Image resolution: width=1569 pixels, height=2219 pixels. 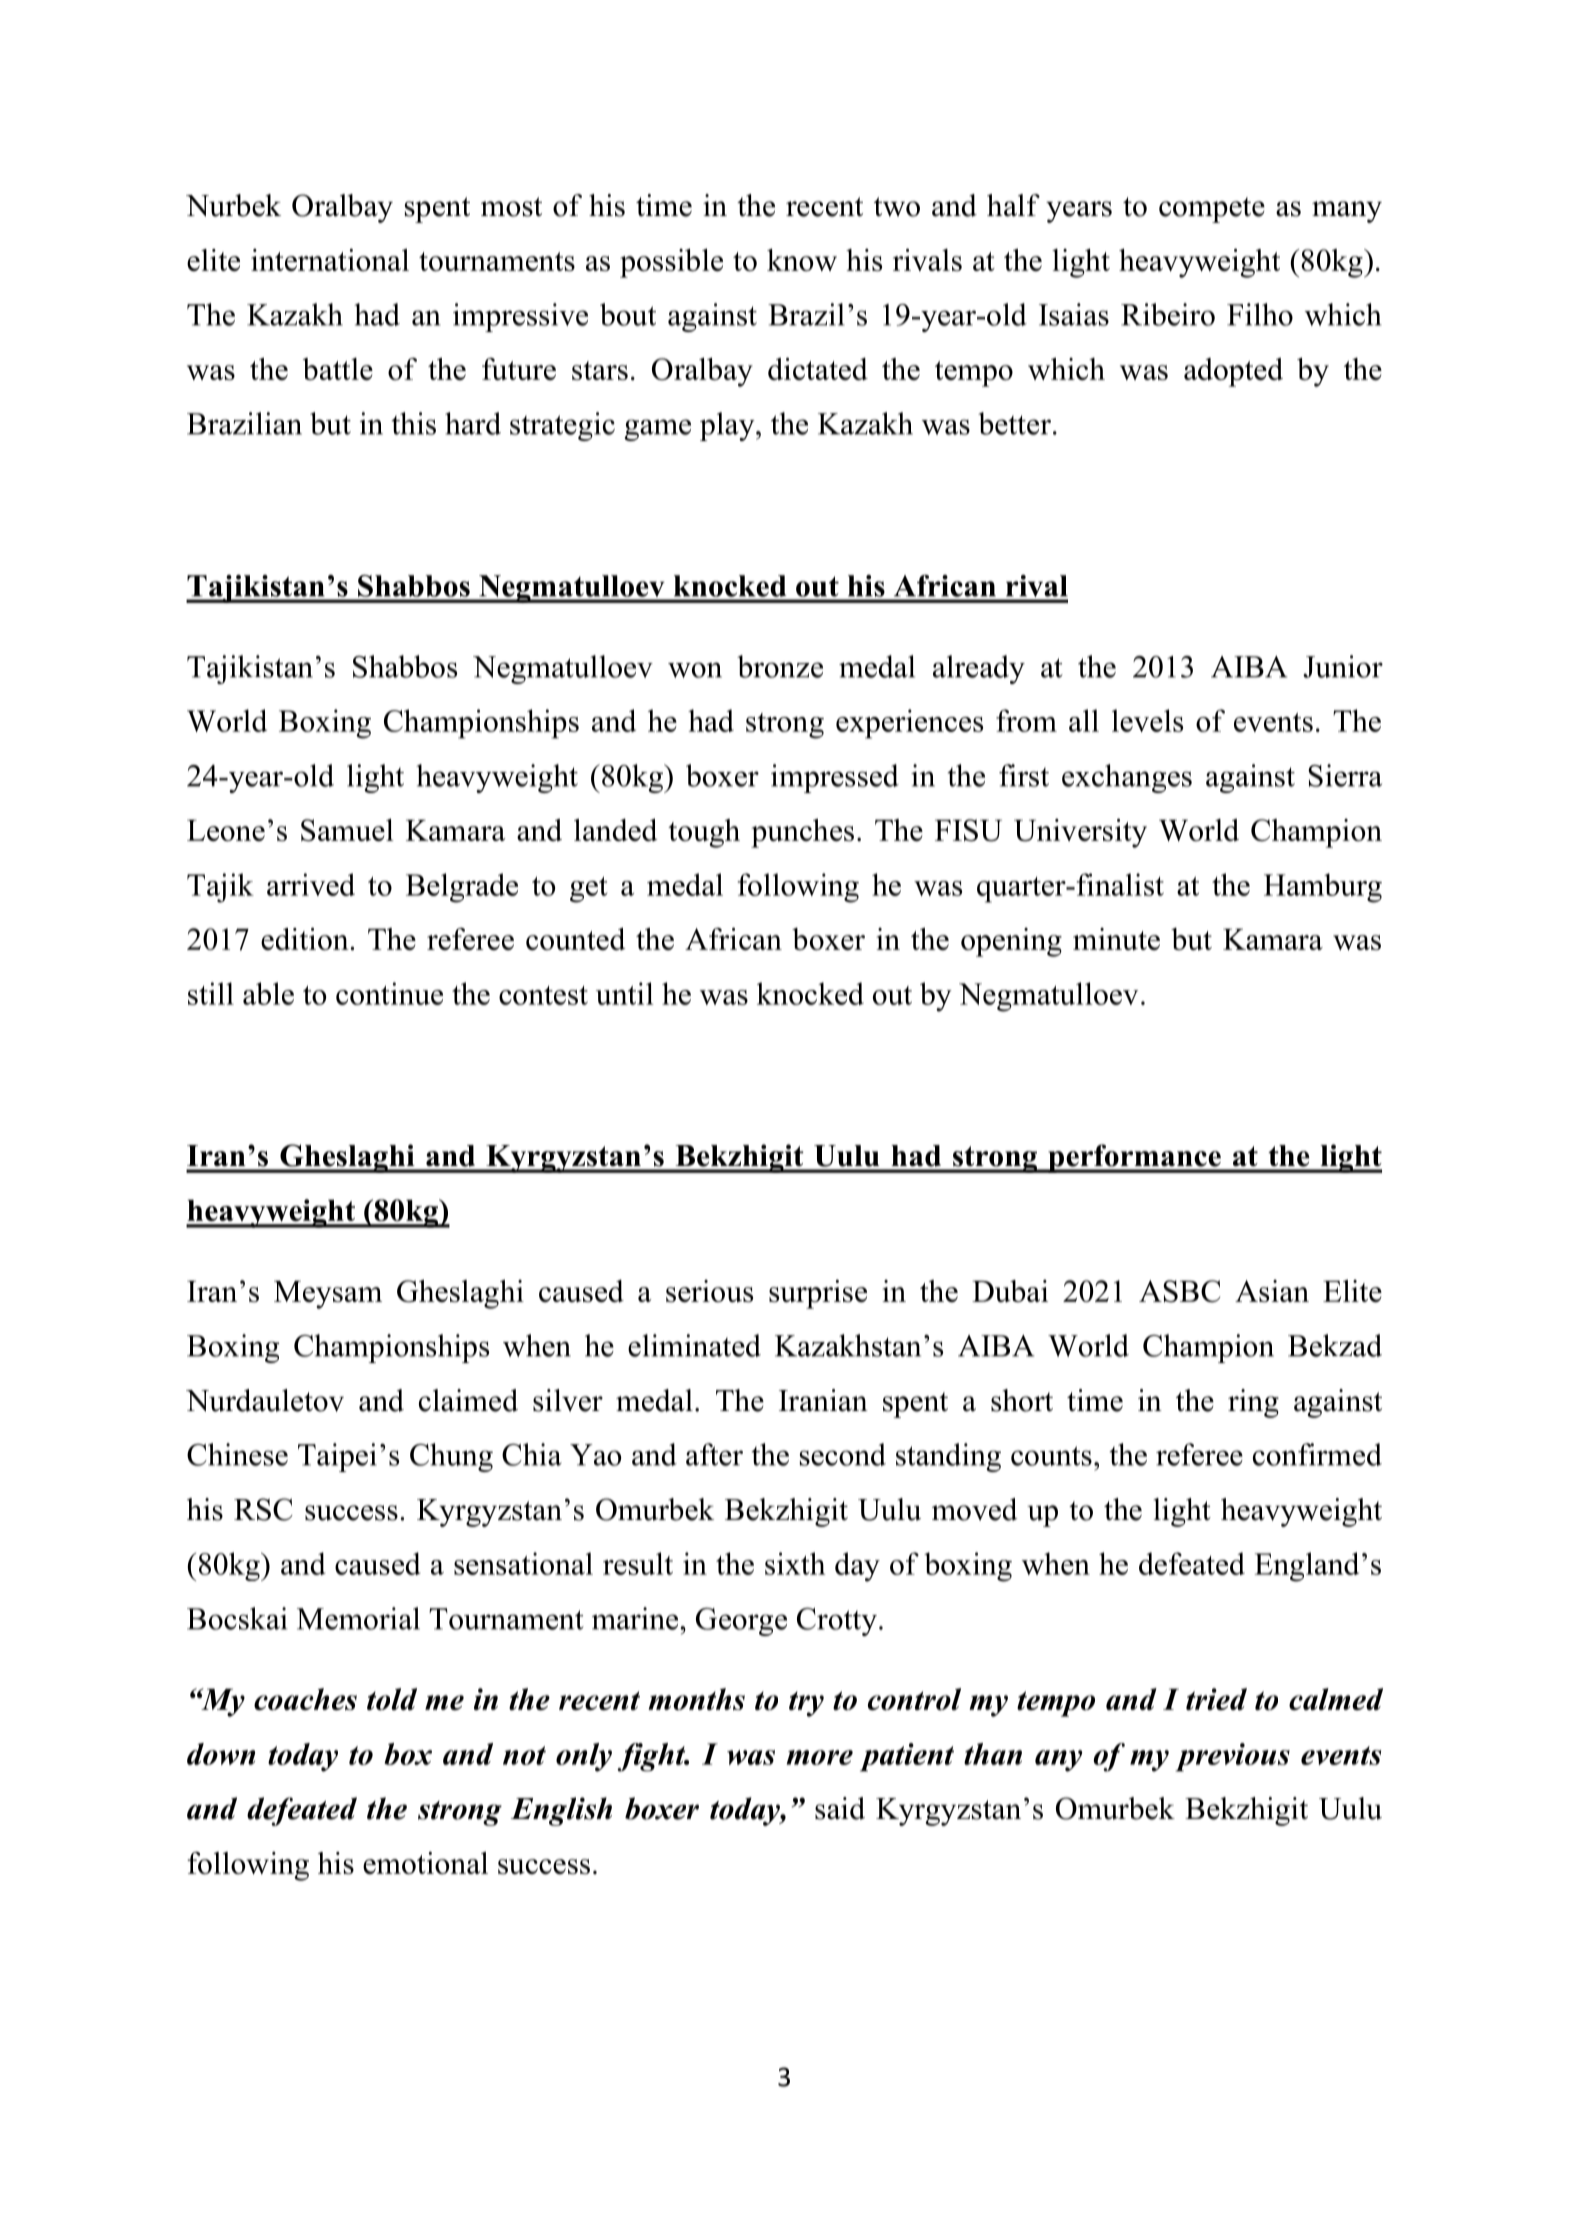 What do you see at coordinates (1147, 720) in the screenshot?
I see `levels` at bounding box center [1147, 720].
